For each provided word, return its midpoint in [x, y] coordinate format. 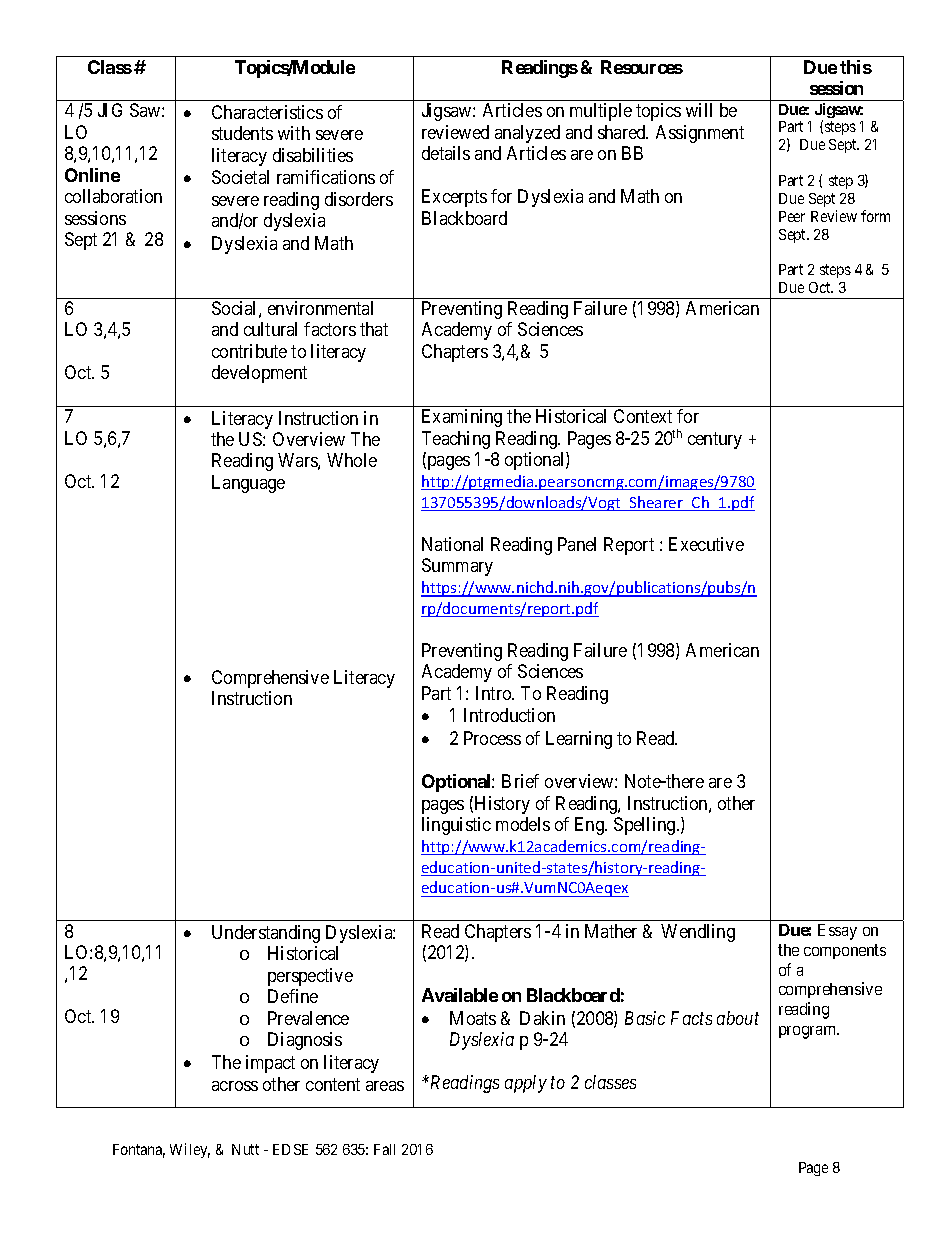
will [699, 110]
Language [248, 484]
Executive [706, 544]
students [242, 133]
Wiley [190, 1150]
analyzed [527, 134]
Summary [457, 567]
